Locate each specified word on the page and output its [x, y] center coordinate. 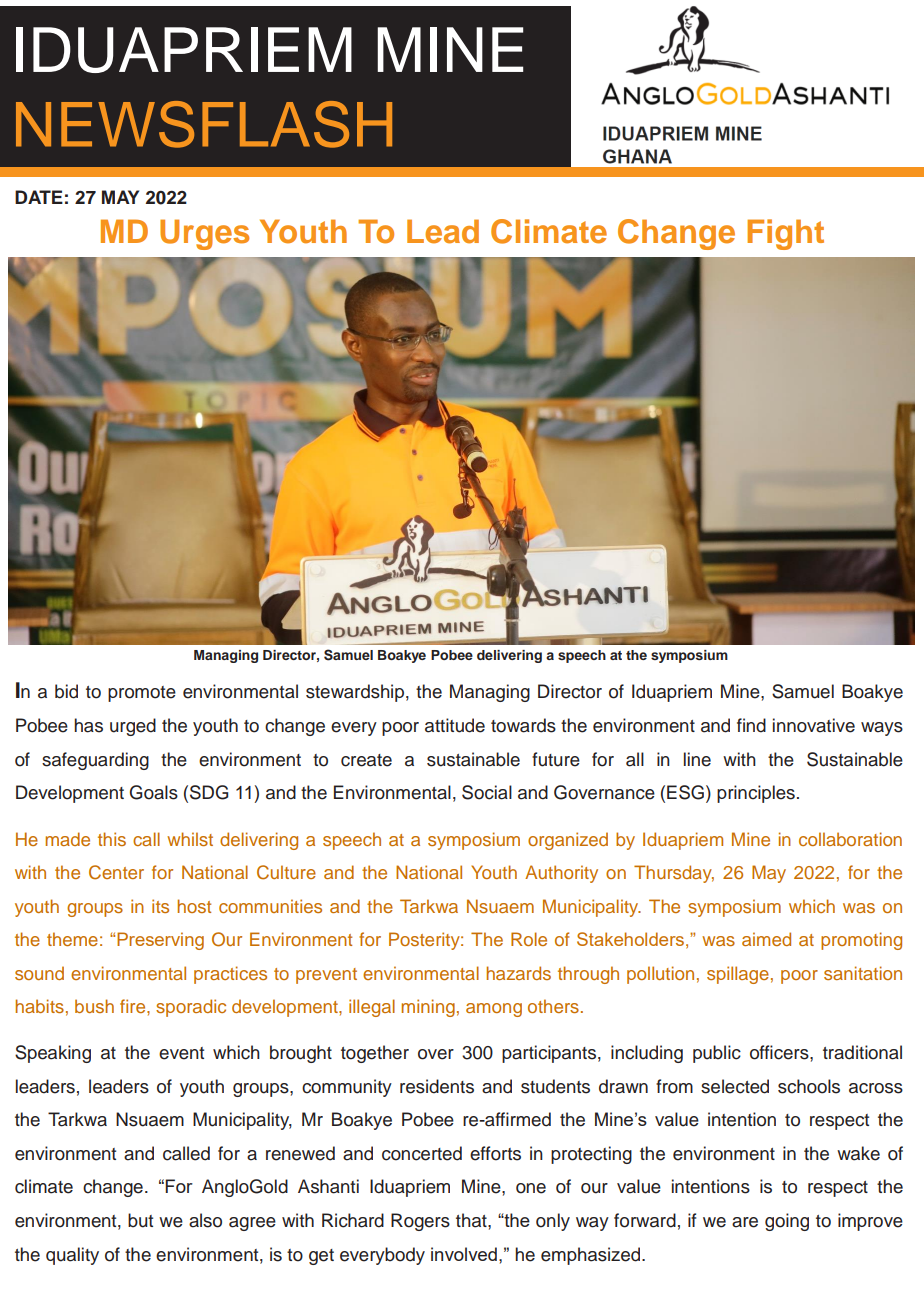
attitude [455, 725]
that [472, 1220]
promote [142, 694]
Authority [561, 874]
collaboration [850, 839]
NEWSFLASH [204, 124]
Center [116, 872]
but [140, 1220]
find [751, 725]
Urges [204, 234]
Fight [785, 234]
